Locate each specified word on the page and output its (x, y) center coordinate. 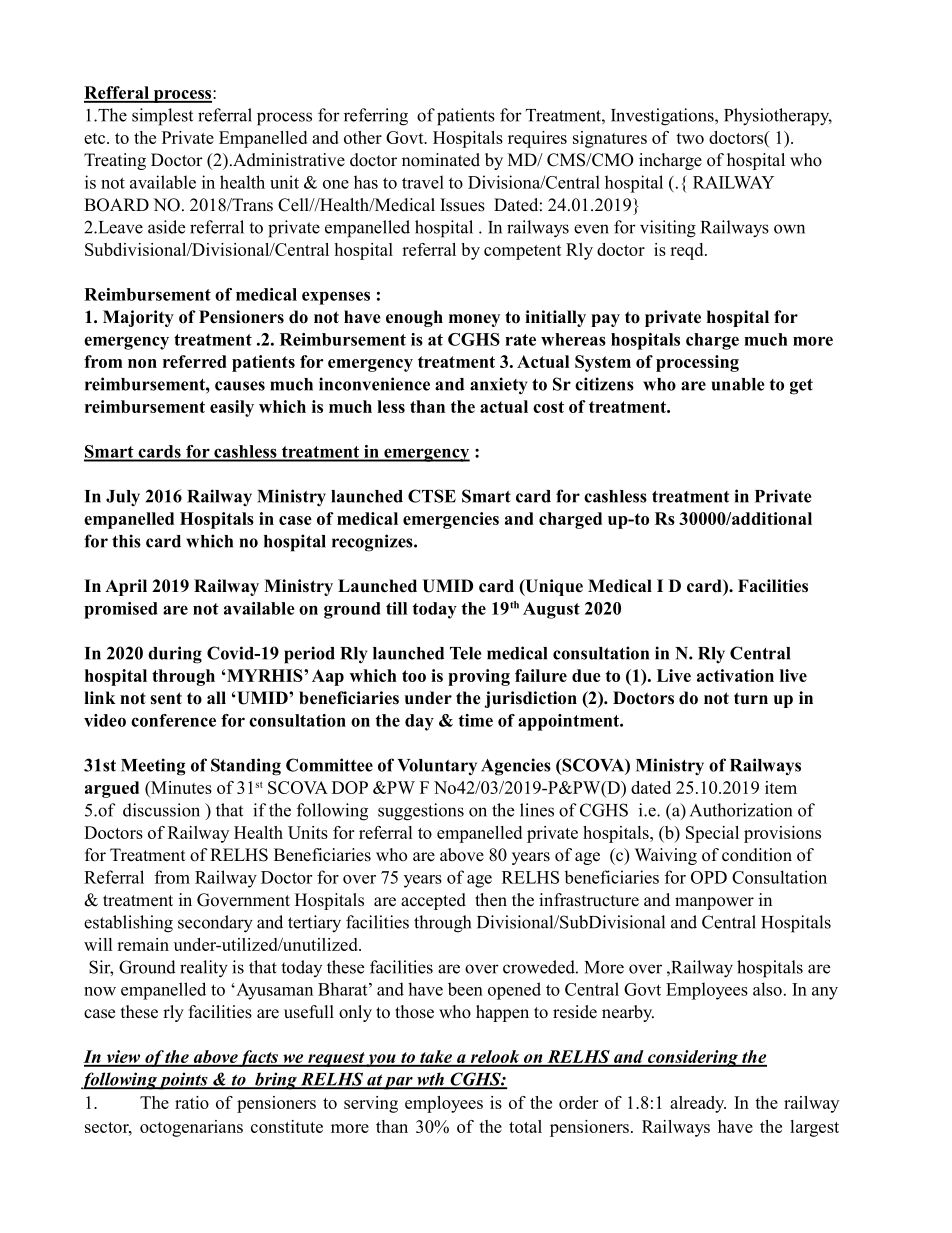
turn (751, 698)
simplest (162, 117)
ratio (192, 1102)
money (474, 320)
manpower (714, 903)
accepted (433, 901)
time (475, 720)
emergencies (451, 520)
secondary (215, 924)
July (123, 498)
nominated (441, 160)
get (801, 387)
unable (738, 384)
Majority (138, 318)
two (690, 138)
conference (173, 720)
